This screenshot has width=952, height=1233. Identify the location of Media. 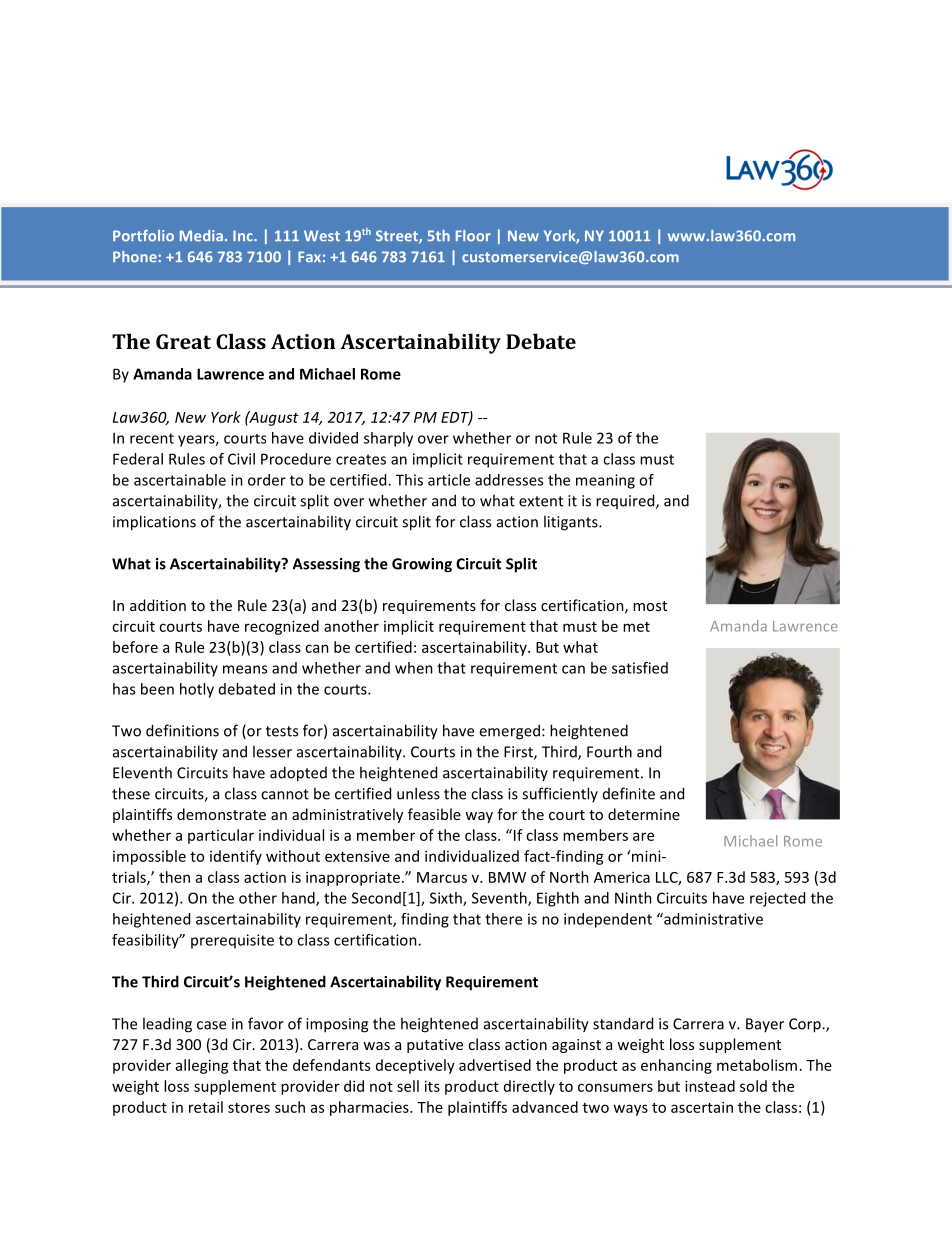
(201, 236).
